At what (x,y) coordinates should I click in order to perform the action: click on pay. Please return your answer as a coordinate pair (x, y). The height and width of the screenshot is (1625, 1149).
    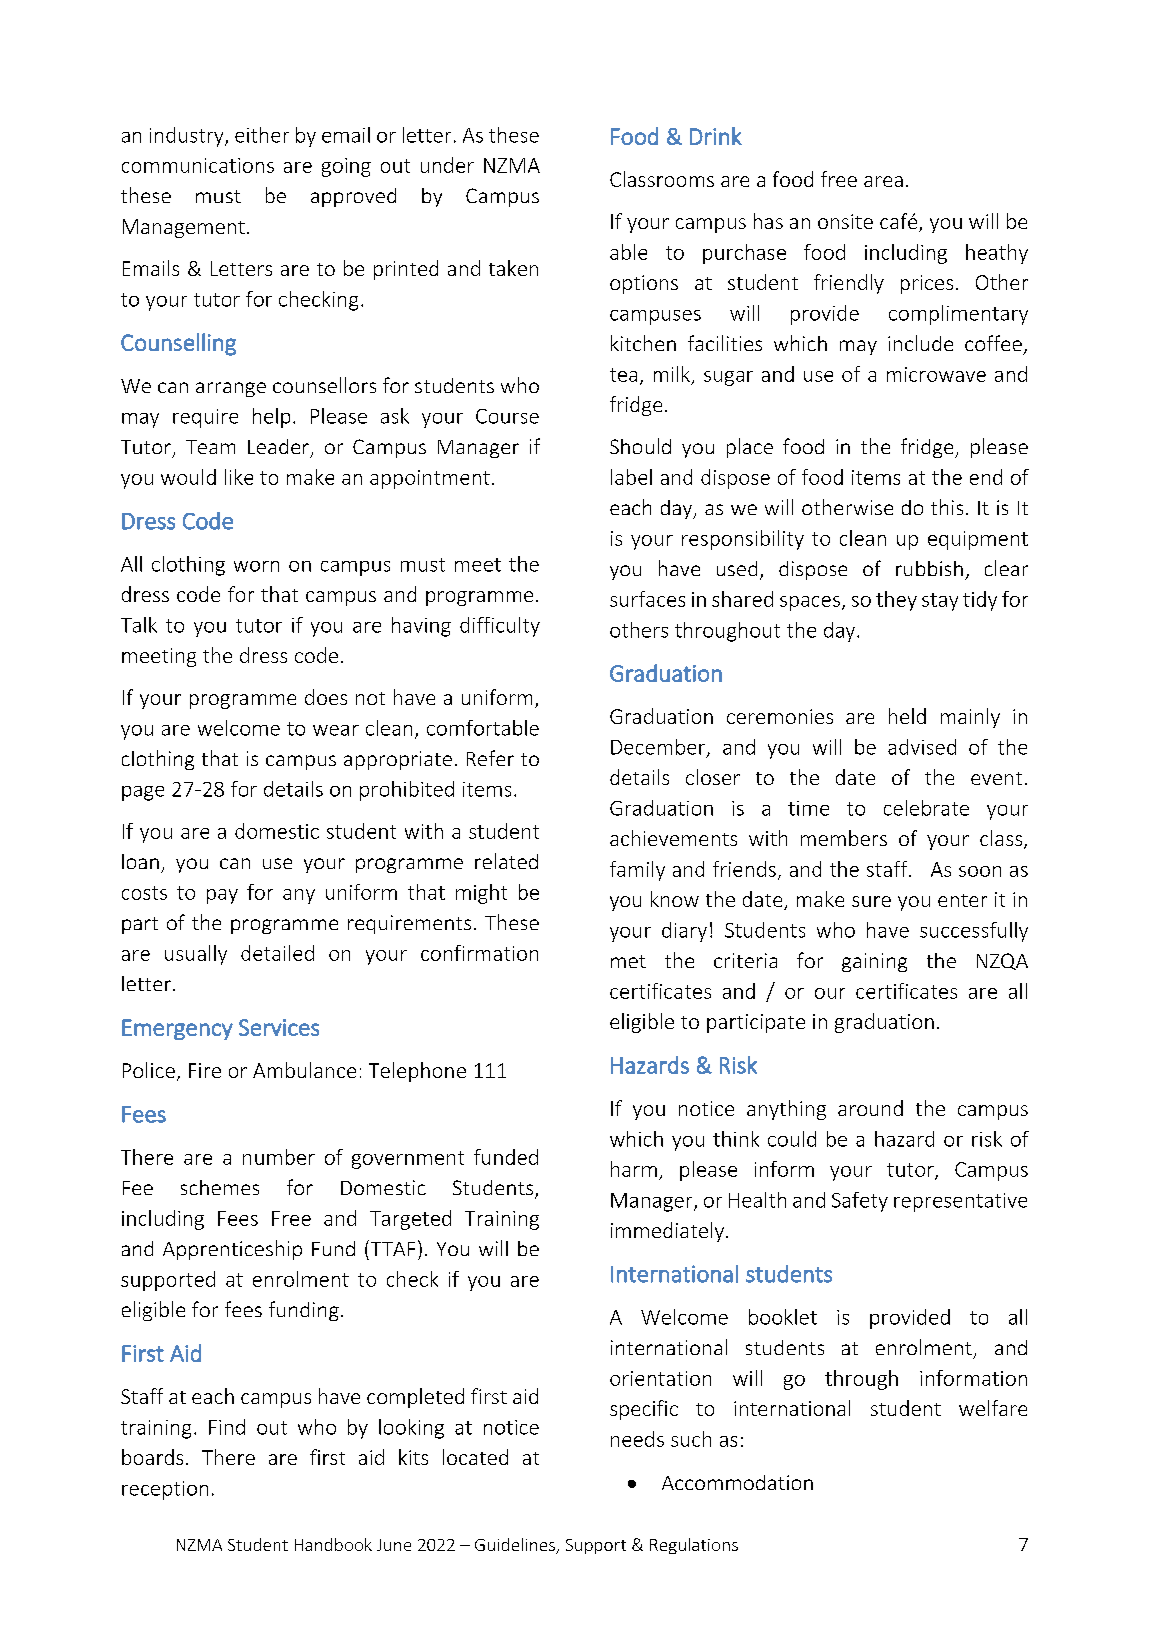
    Looking at the image, I should click on (222, 896).
